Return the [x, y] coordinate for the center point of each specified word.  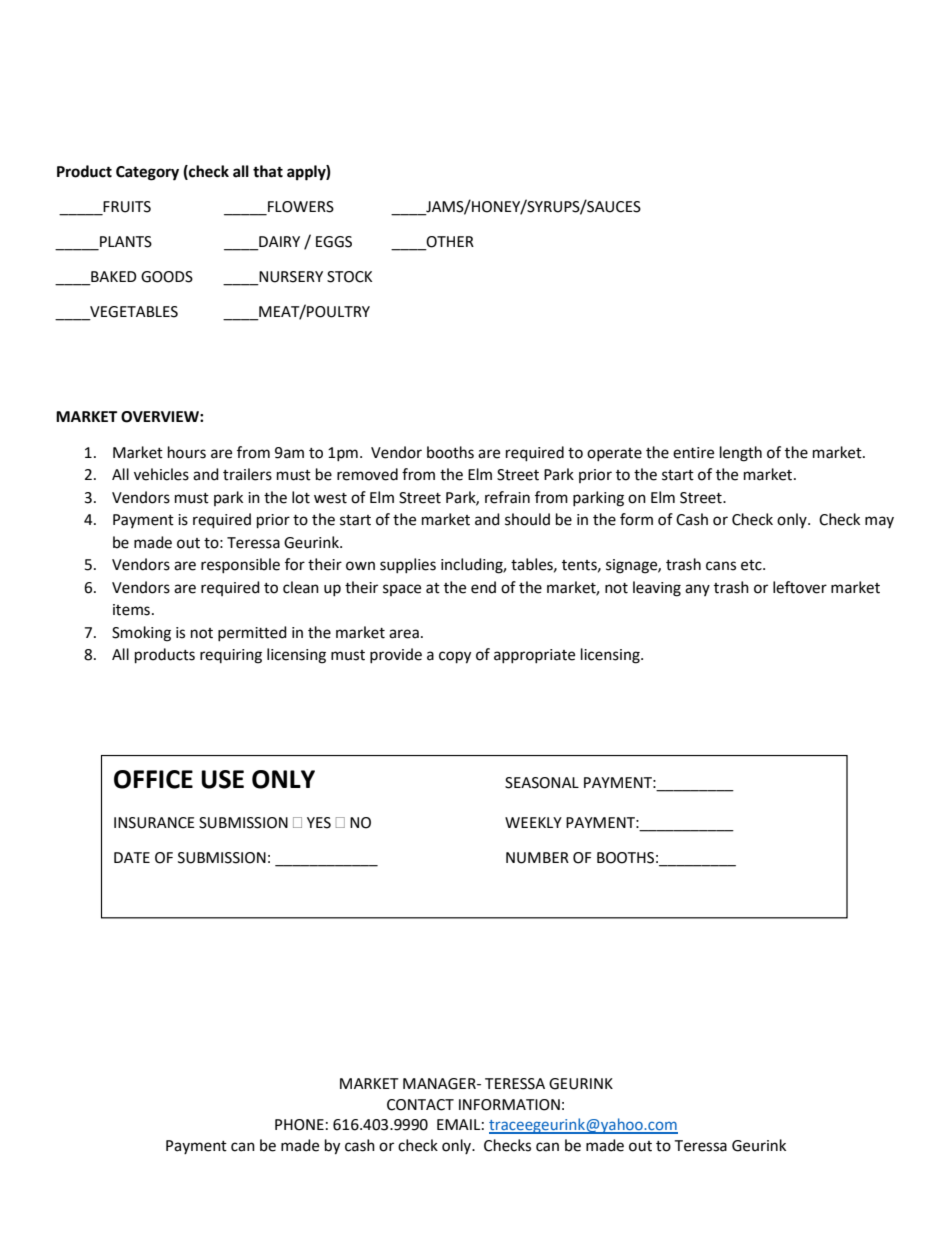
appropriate [534, 656]
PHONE [299, 1125]
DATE [132, 857]
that [268, 171]
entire [693, 453]
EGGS [334, 242]
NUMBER [537, 858]
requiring [231, 656]
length [741, 454]
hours [187, 452]
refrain [507, 497]
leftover [800, 587]
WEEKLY [533, 822]
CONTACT [420, 1105]
